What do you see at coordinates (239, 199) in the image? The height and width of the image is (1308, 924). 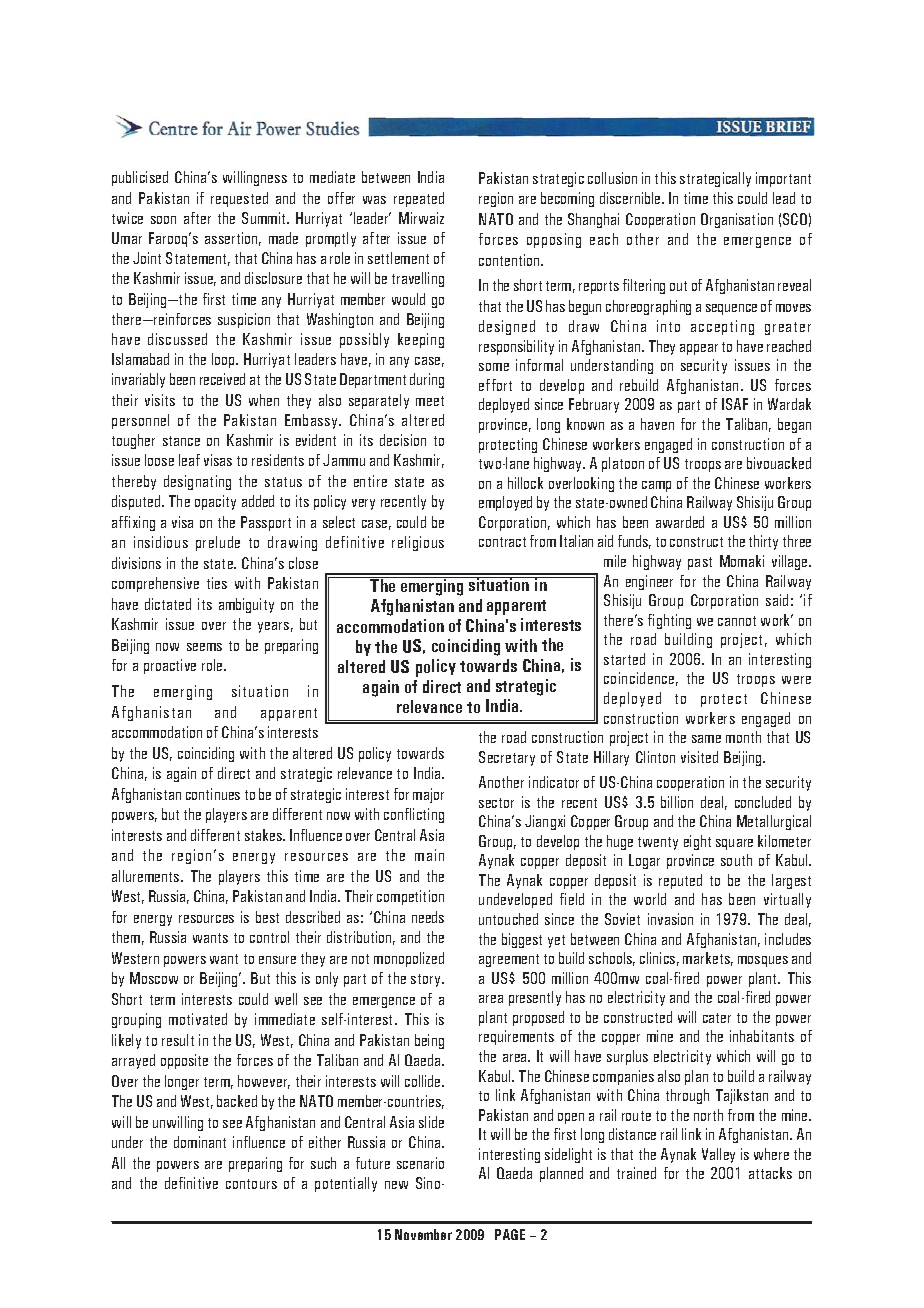 I see `requested` at bounding box center [239, 199].
